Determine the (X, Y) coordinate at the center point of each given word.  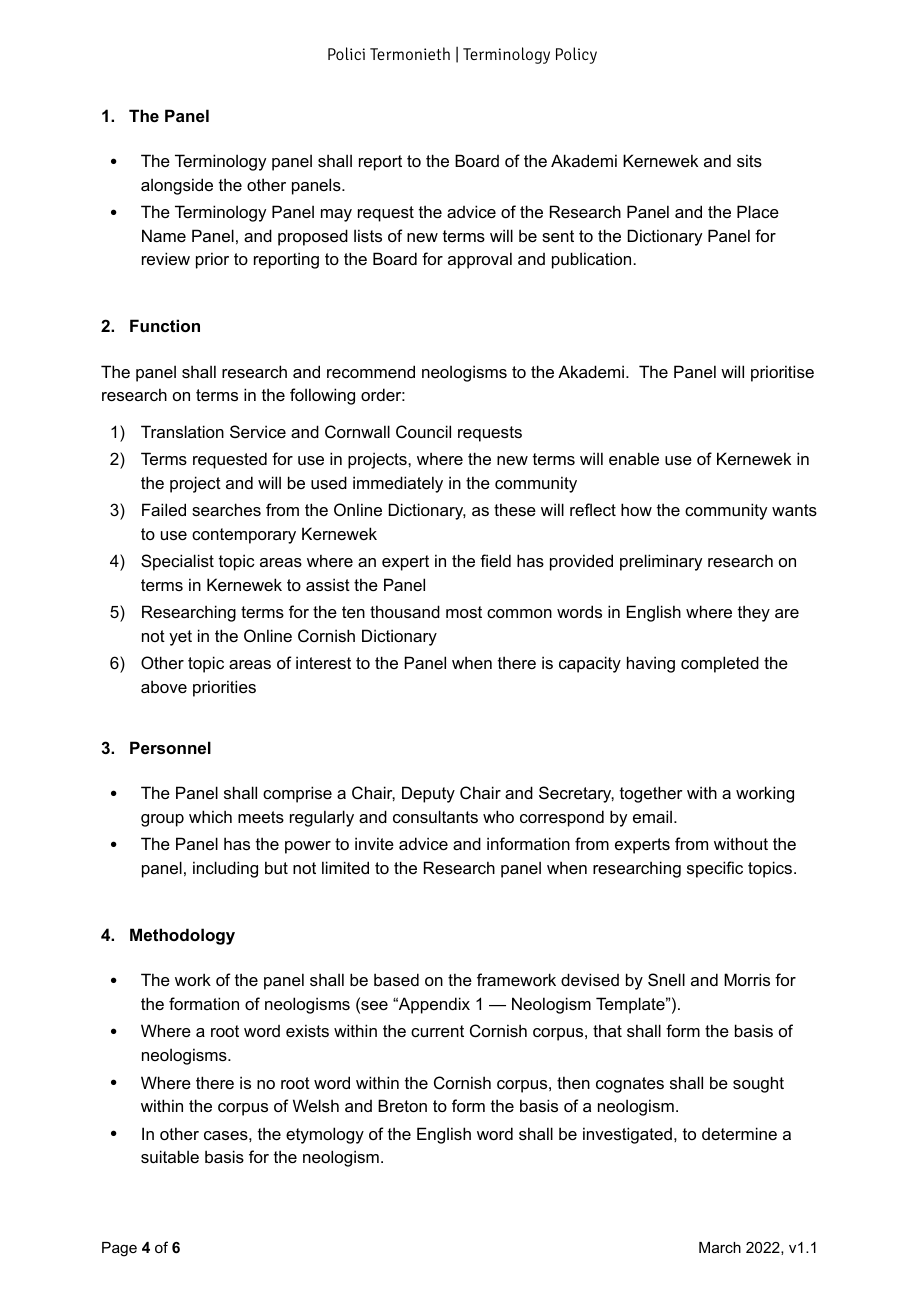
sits (749, 160)
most (464, 612)
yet (180, 638)
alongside (177, 186)
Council (423, 431)
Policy (576, 55)
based (396, 979)
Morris (747, 979)
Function (165, 325)
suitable (170, 1156)
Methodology (182, 936)
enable (634, 458)
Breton (402, 1105)
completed (720, 664)
